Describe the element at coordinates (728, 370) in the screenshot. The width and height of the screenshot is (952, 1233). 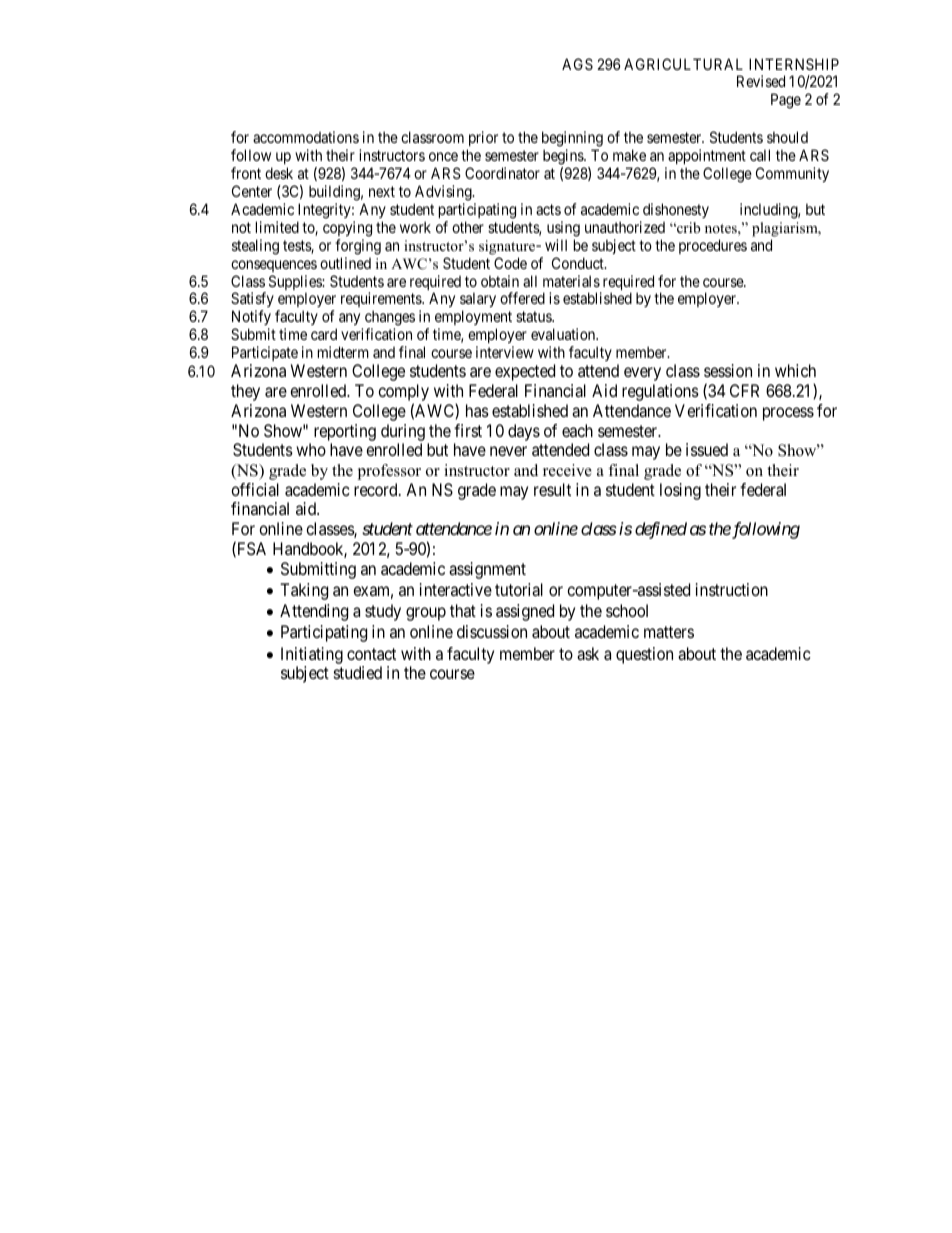
I see `session` at that location.
